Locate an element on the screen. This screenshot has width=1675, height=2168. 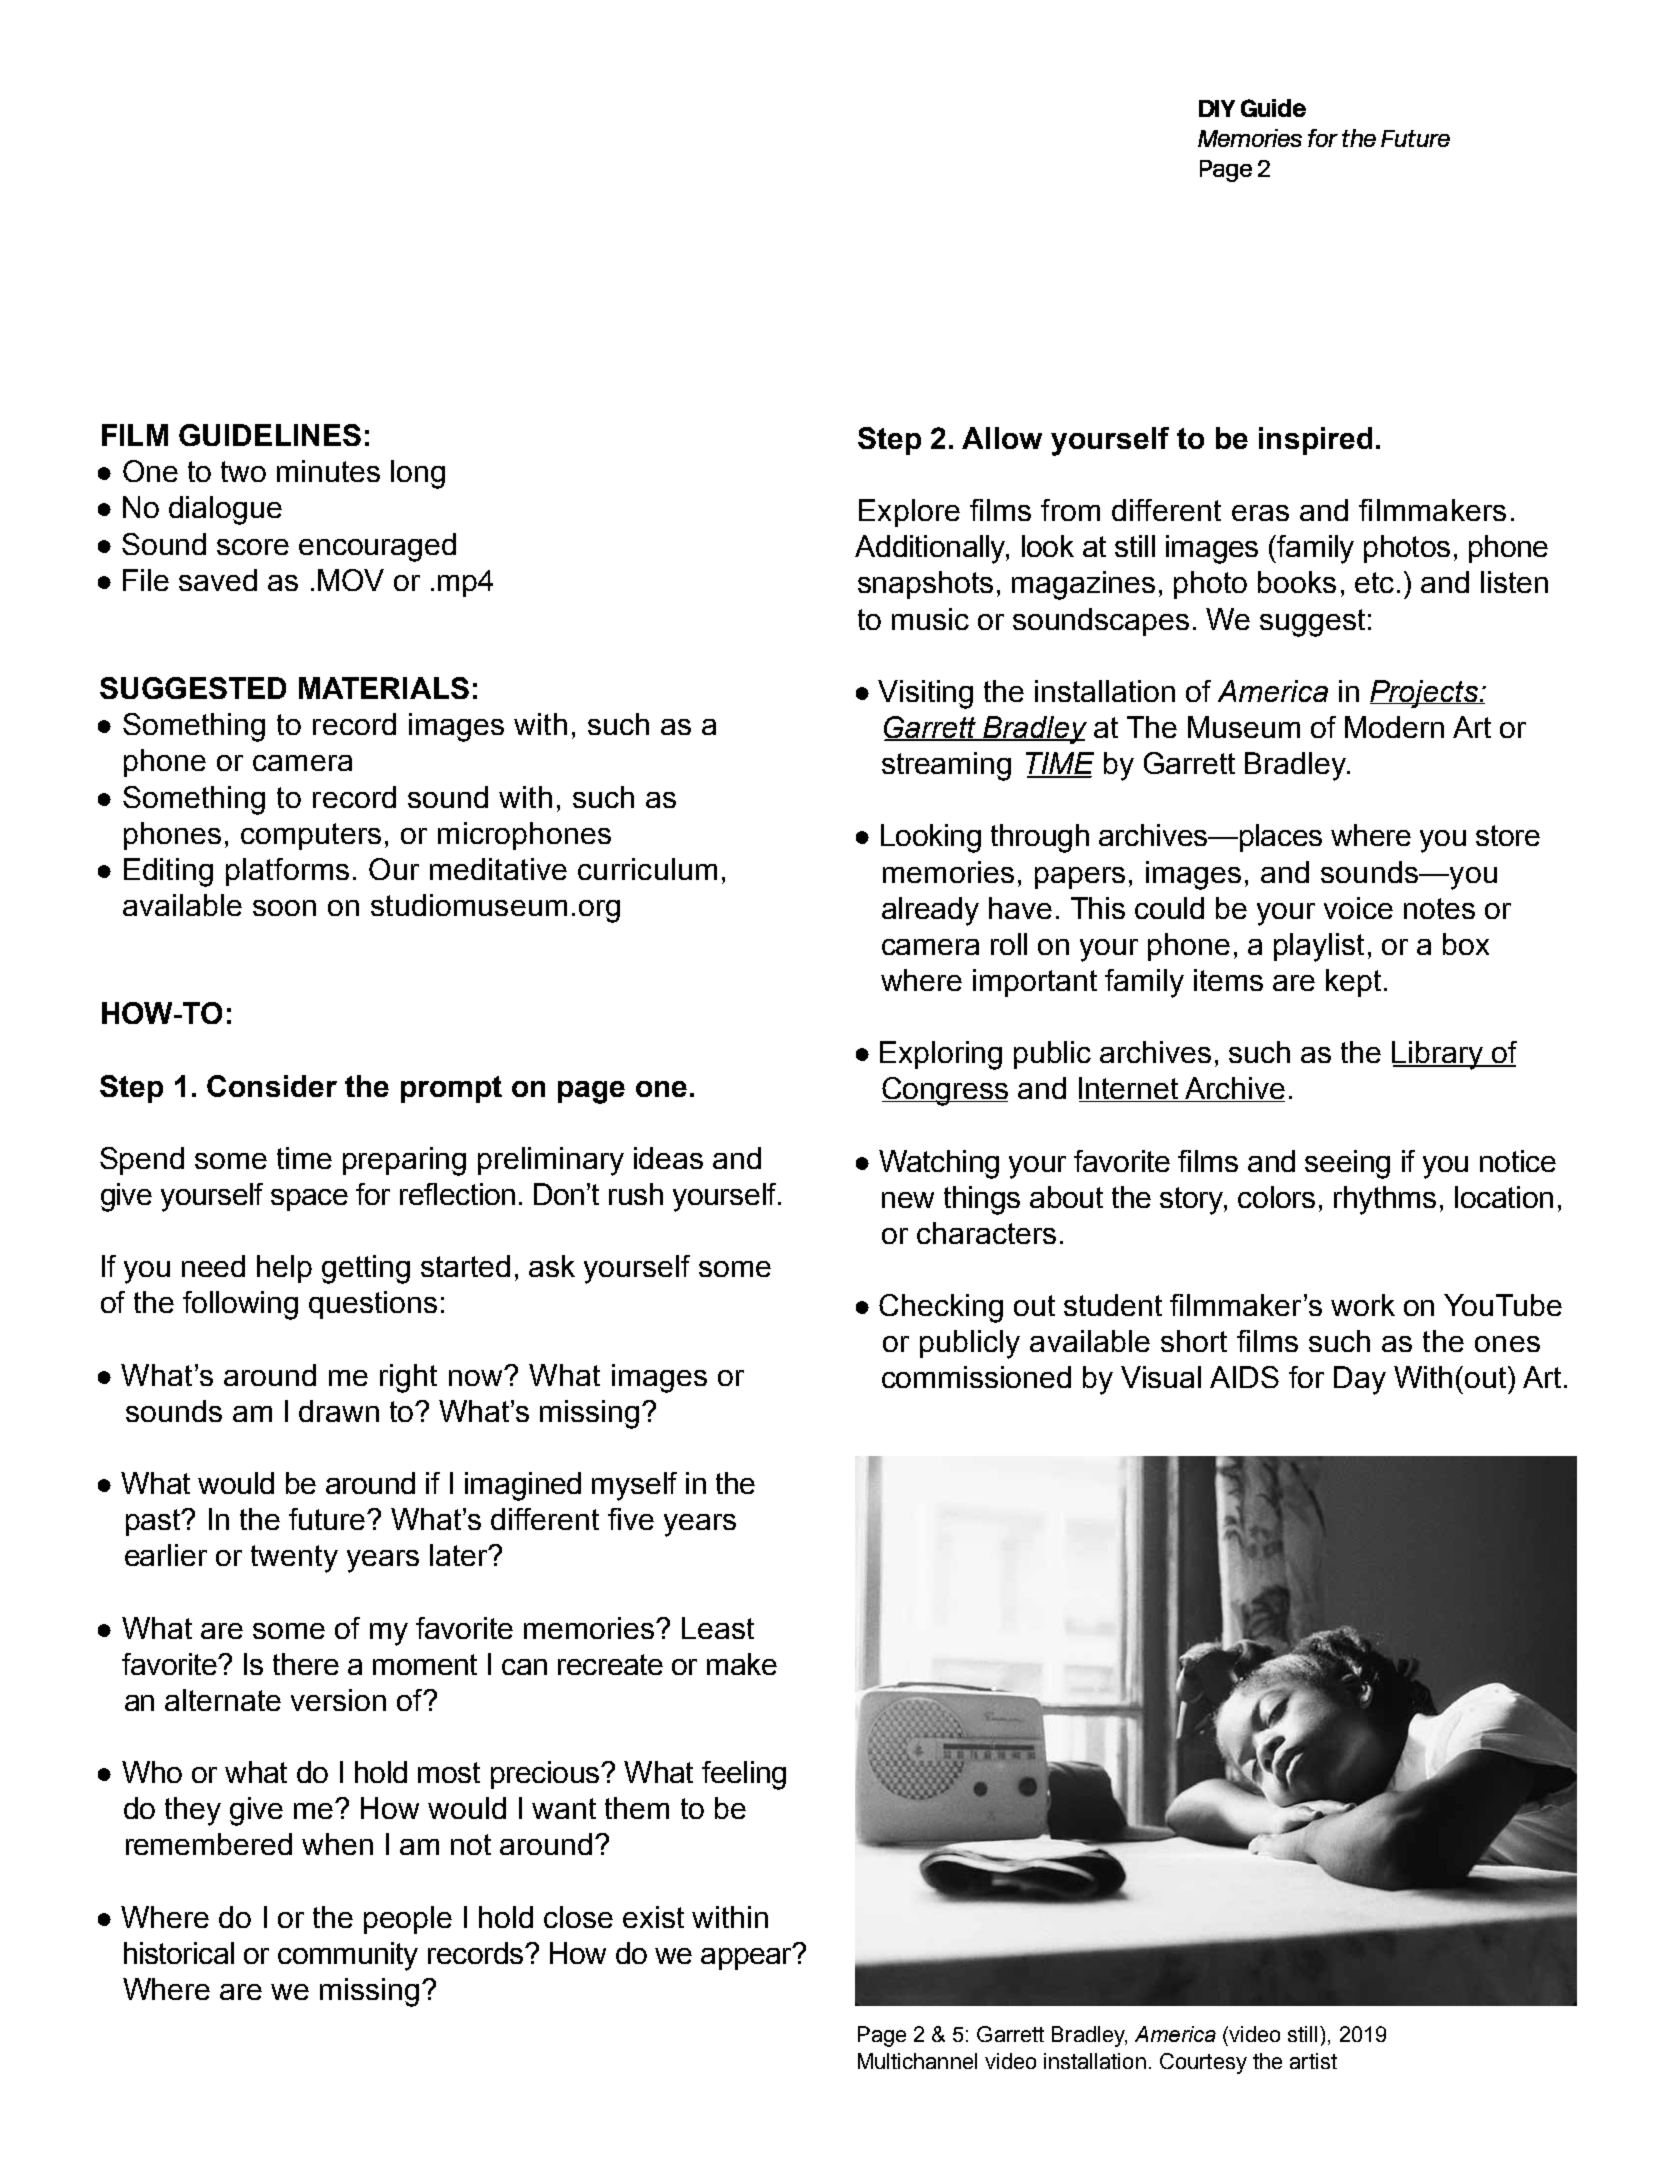
community is located at coordinates (348, 1956).
